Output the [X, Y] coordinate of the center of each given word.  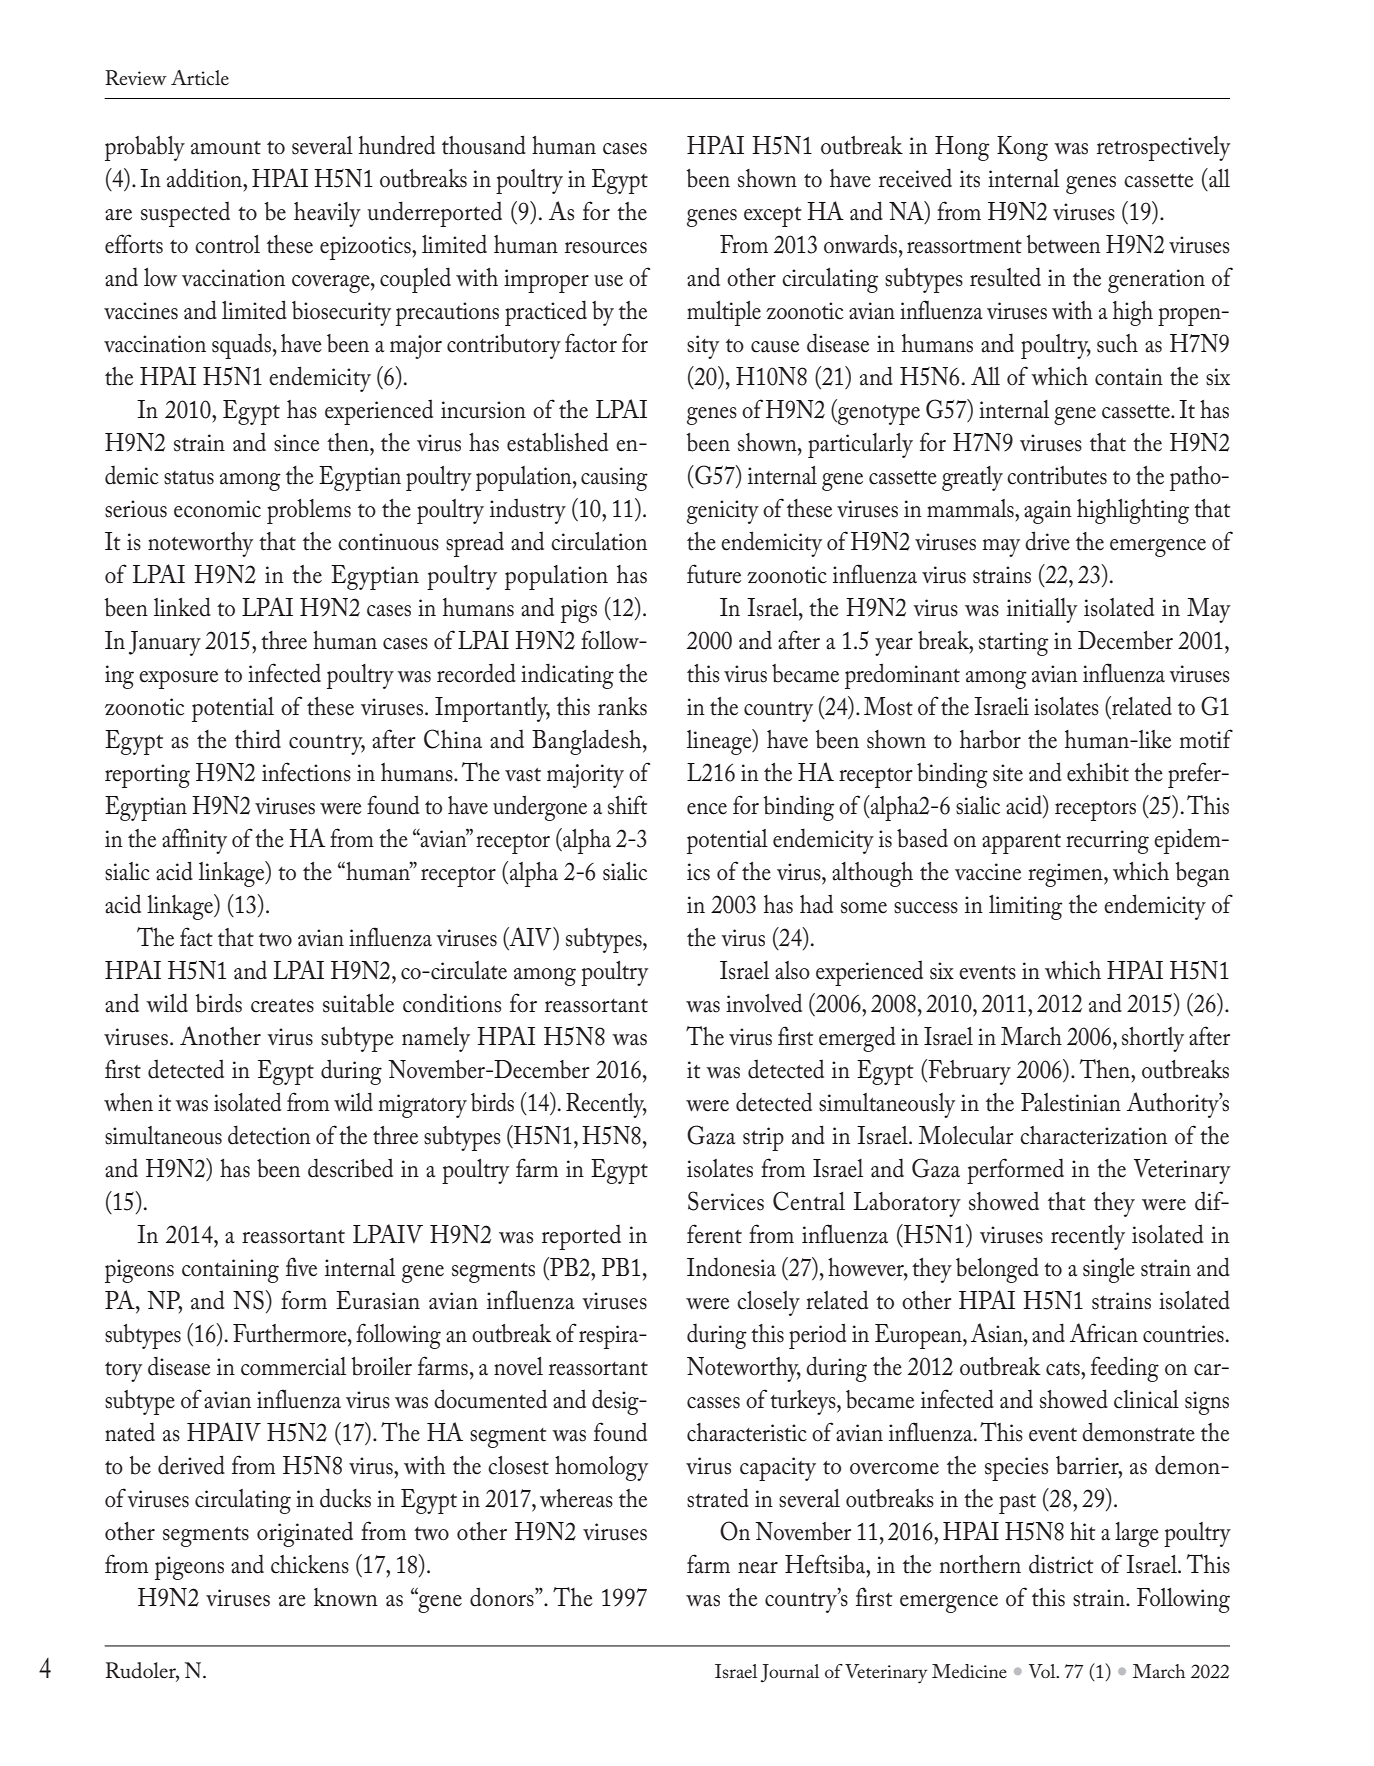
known [346, 1597]
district [1061, 1564]
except [772, 217]
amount [226, 148]
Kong [1022, 148]
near [758, 1568]
